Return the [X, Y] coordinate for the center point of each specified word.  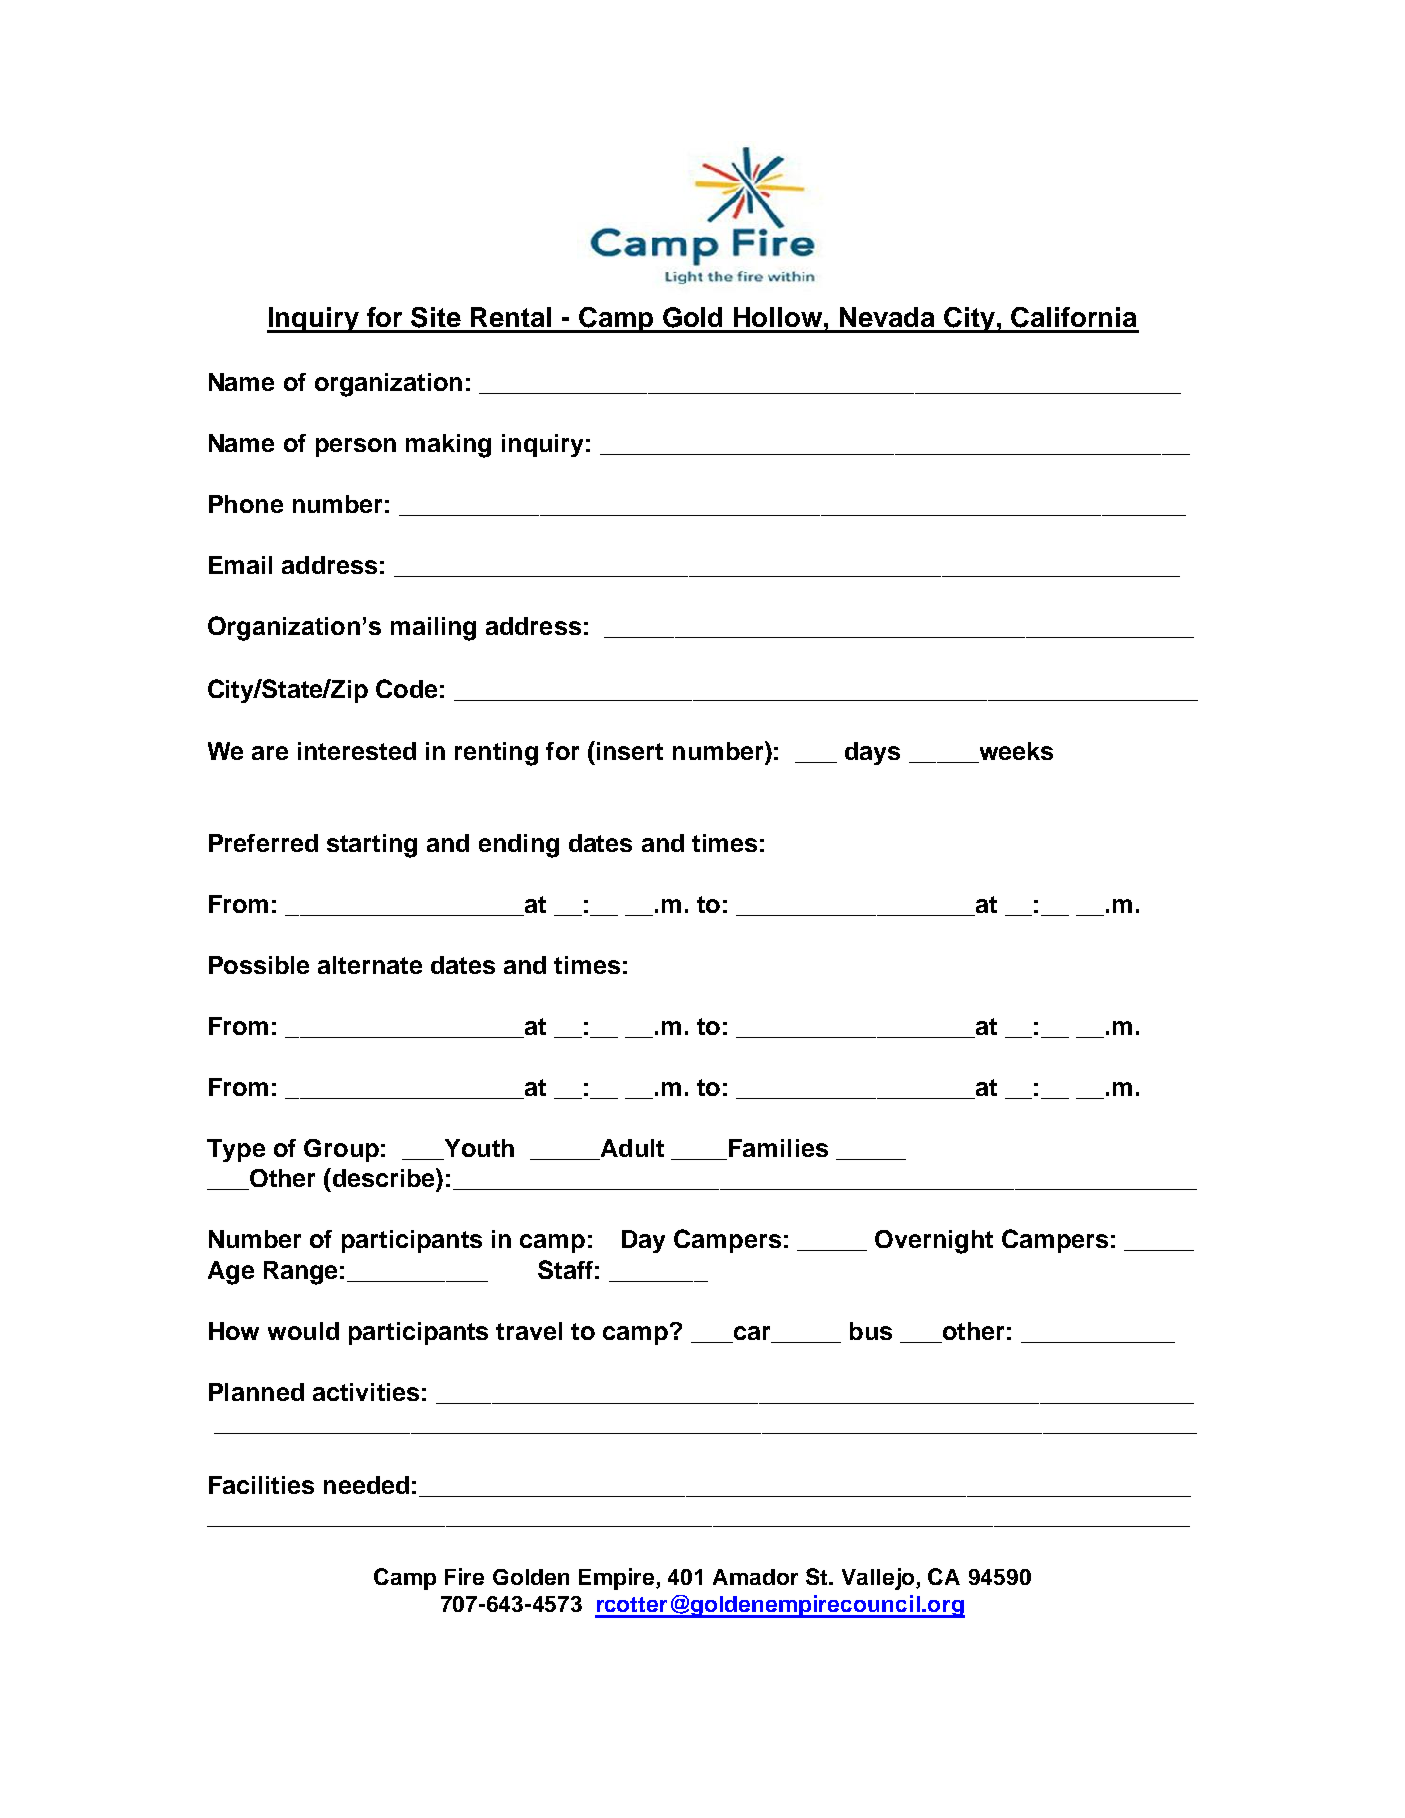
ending [519, 846]
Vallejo [879, 1579]
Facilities [261, 1485]
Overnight [934, 1242]
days [872, 753]
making [448, 446]
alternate [370, 965]
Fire [464, 1576]
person [356, 447]
